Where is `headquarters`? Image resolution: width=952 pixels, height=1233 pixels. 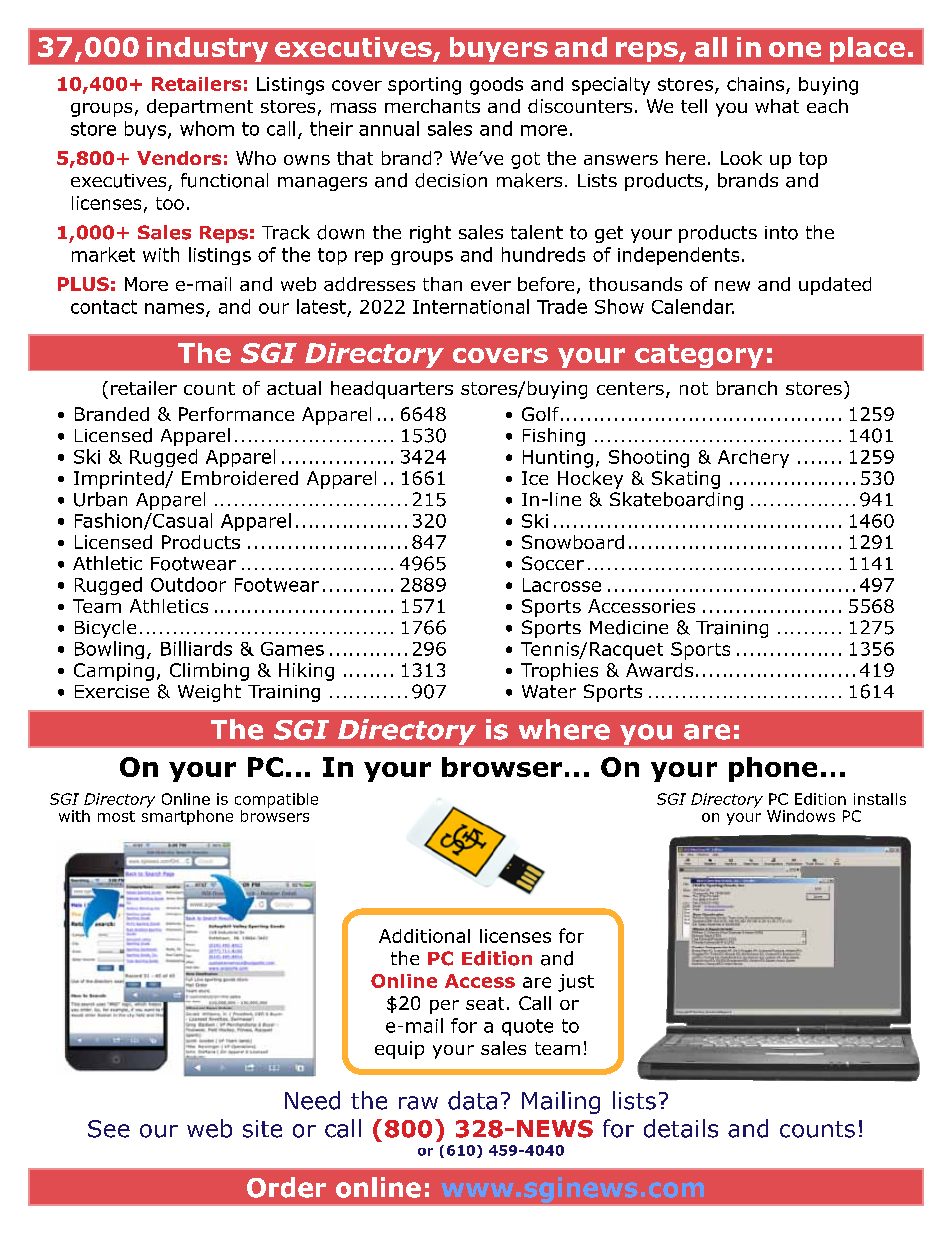 headquarters is located at coordinates (392, 390).
